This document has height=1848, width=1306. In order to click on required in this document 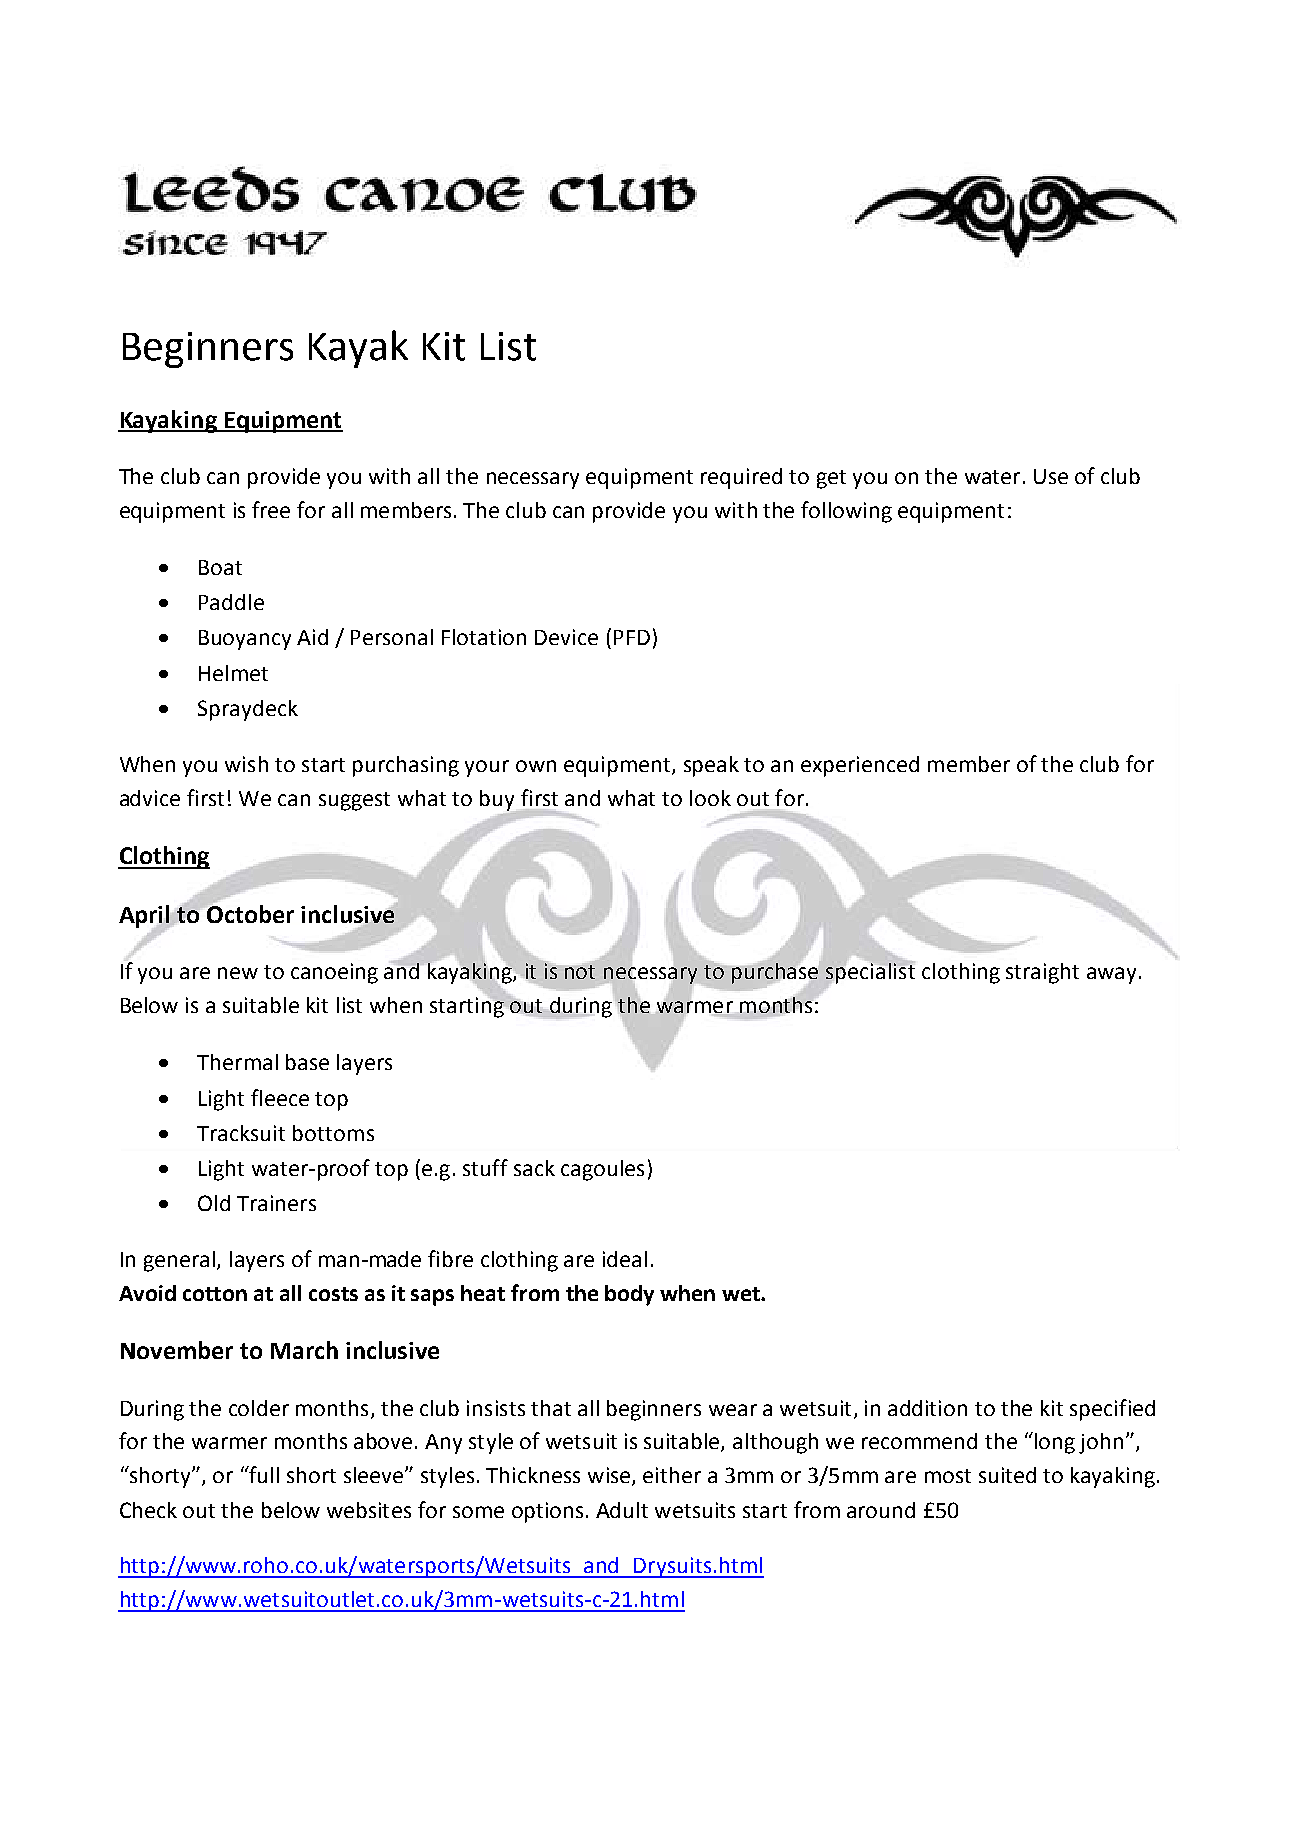, I will do `click(741, 478)`.
